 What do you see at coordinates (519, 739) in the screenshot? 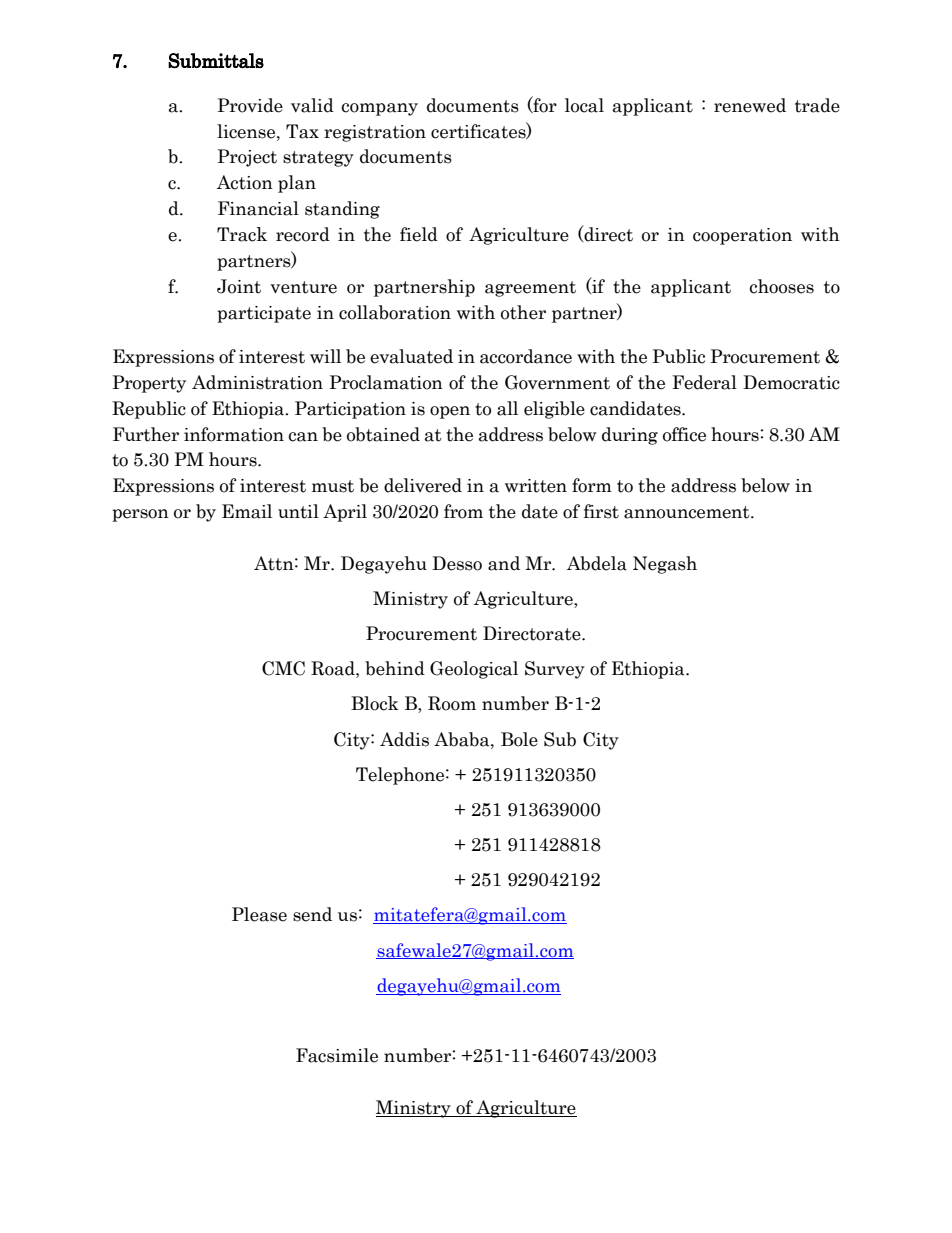
I see `Bole` at bounding box center [519, 739].
